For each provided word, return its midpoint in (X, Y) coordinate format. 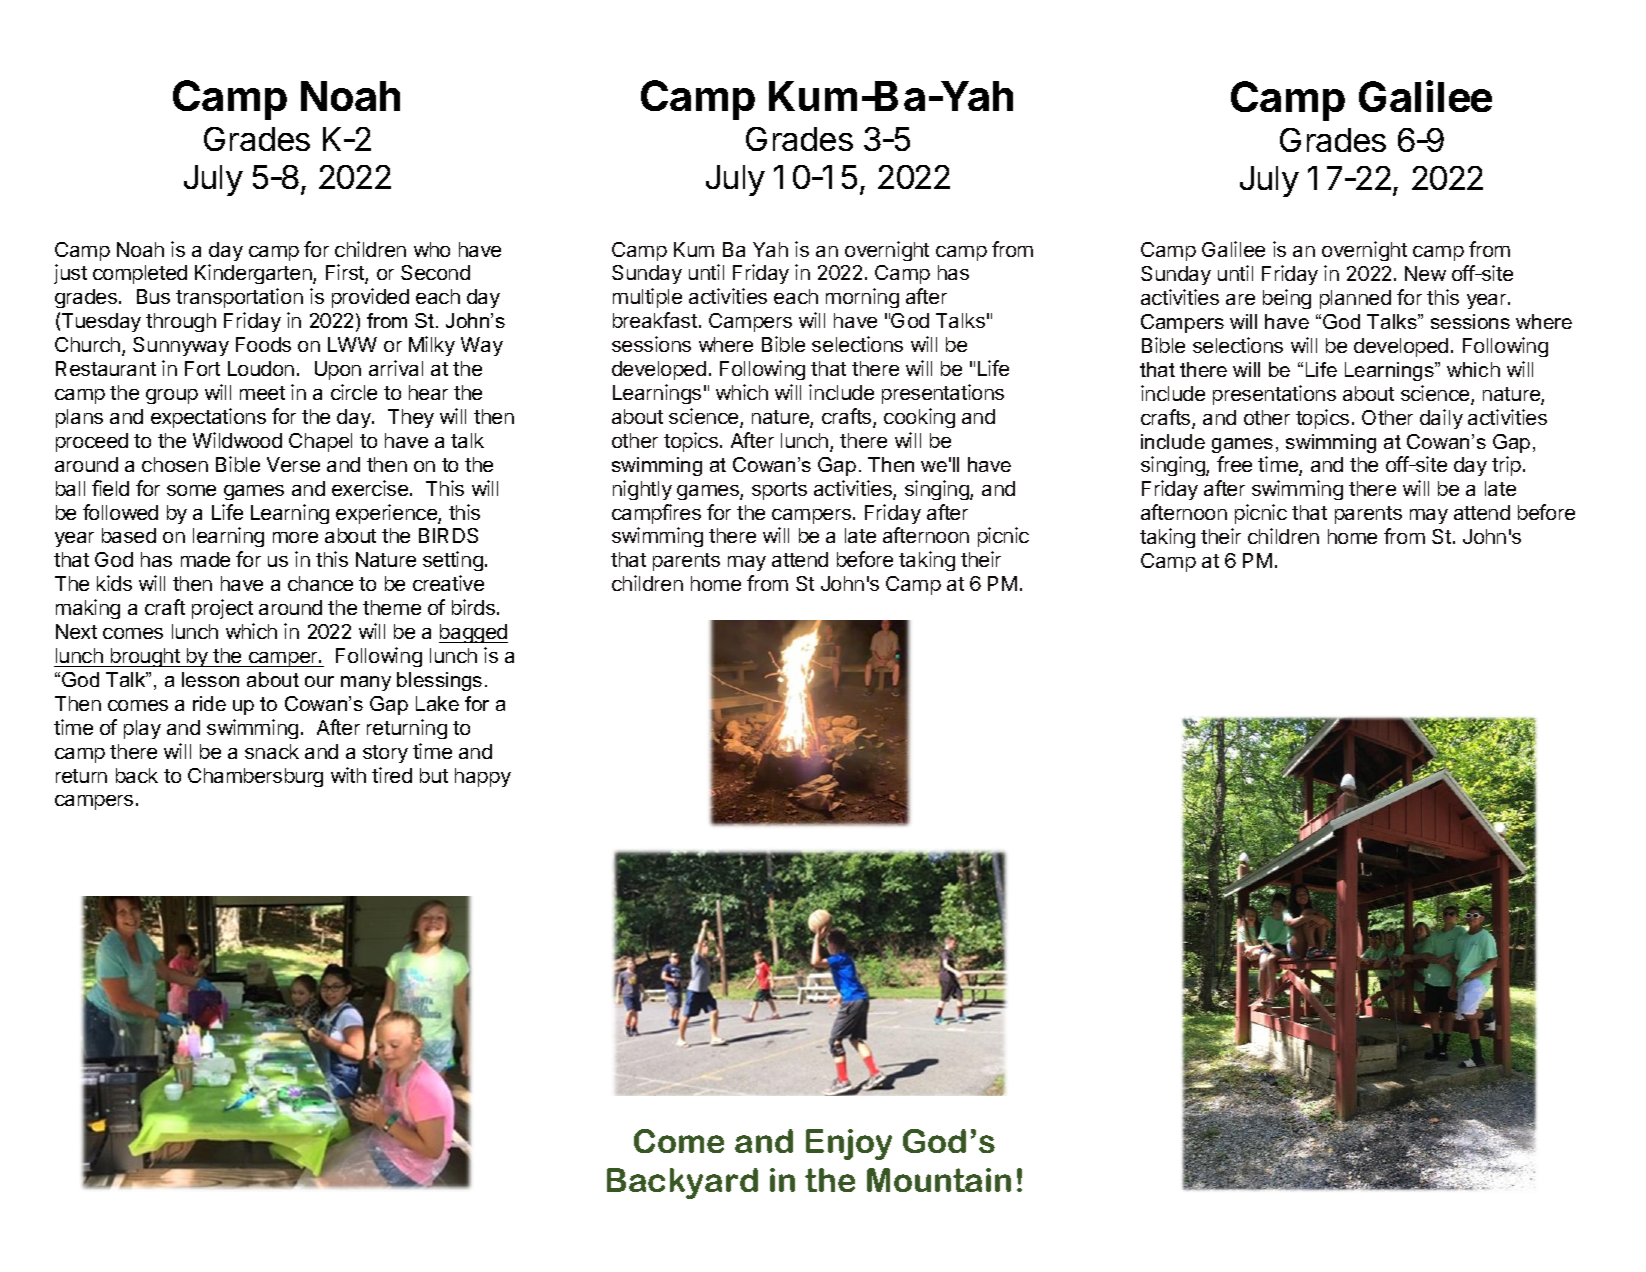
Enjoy (849, 1144)
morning (862, 298)
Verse (293, 464)
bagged (473, 633)
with (348, 775)
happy (483, 777)
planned (1355, 299)
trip (1506, 466)
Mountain (939, 1180)
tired (392, 775)
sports (779, 491)
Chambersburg (255, 777)
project (222, 609)
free (1234, 464)
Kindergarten (254, 274)
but (434, 775)
